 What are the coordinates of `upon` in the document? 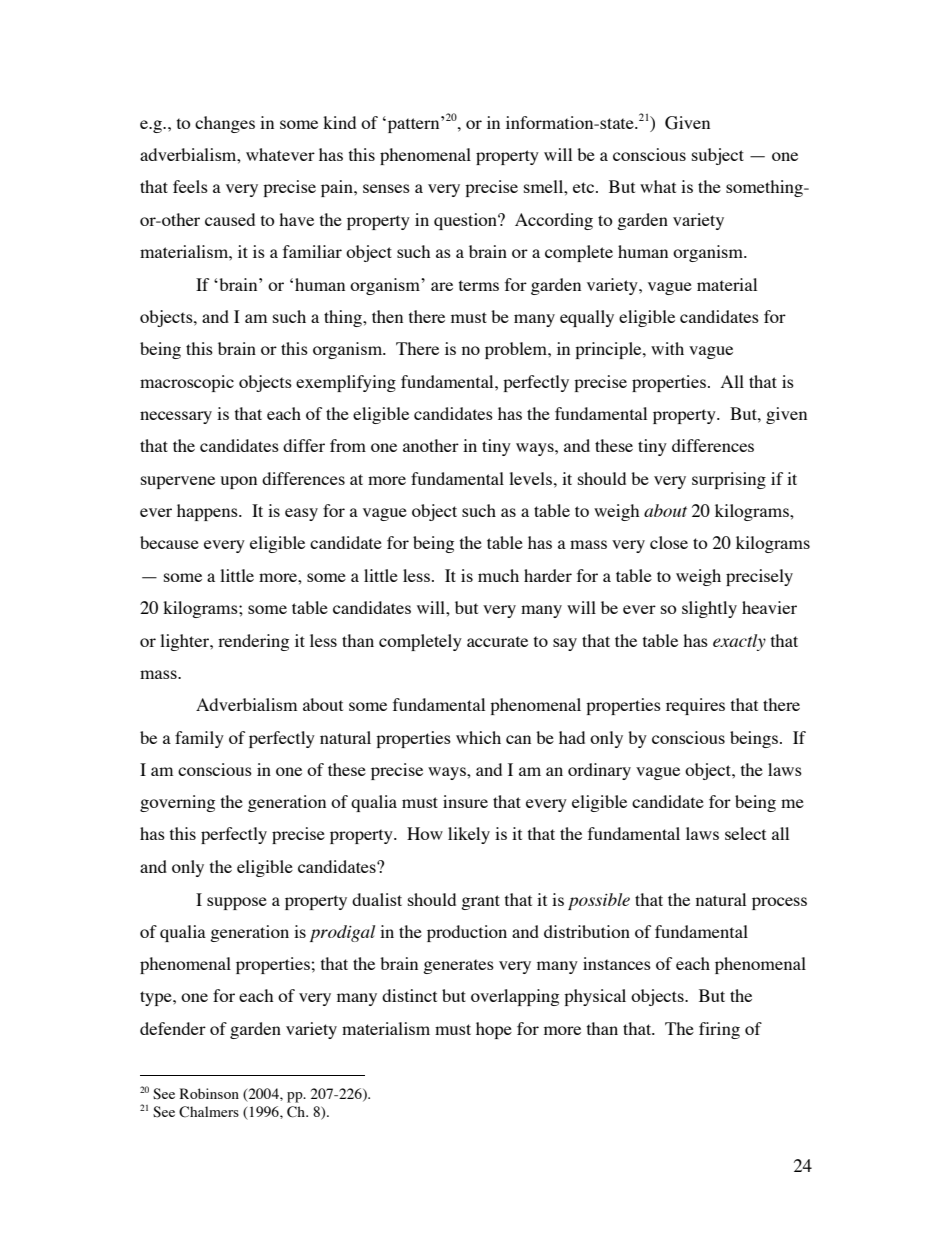 It's located at (238, 482).
